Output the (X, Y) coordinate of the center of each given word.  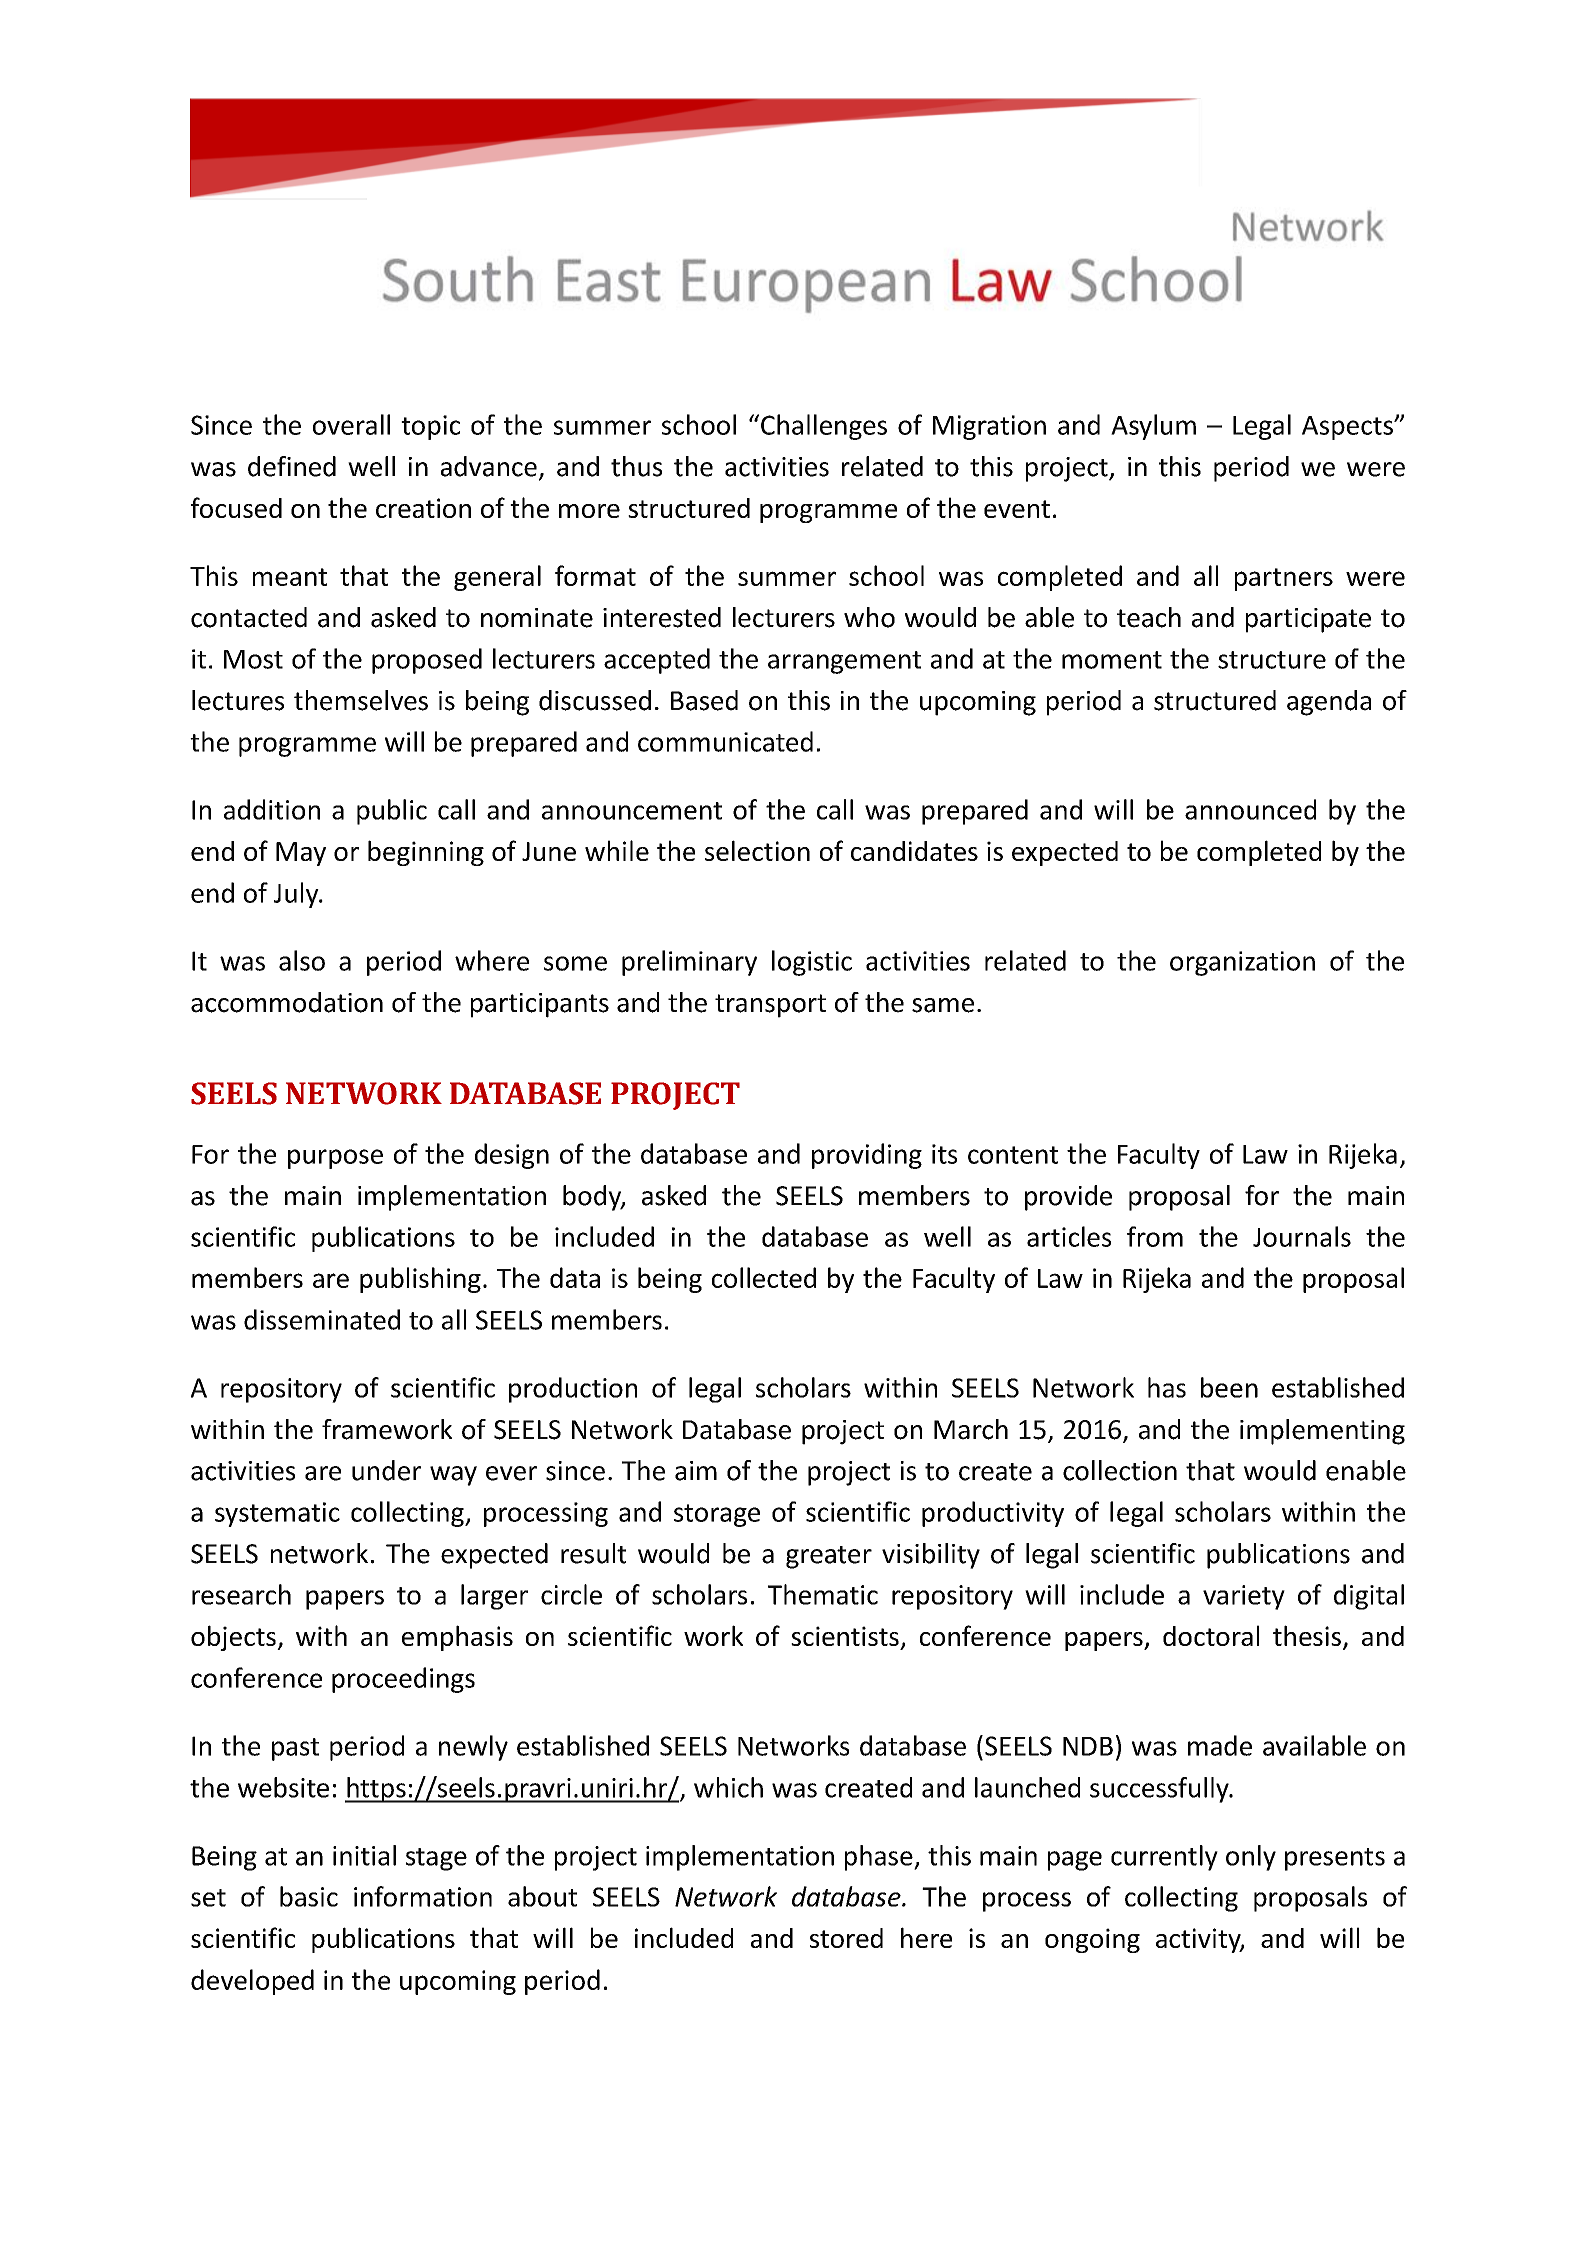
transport (770, 1006)
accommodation (287, 1002)
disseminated (322, 1319)
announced (1250, 809)
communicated (725, 741)
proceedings (403, 1680)
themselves (361, 700)
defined (292, 466)
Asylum (1153, 427)
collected (764, 1277)
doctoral (1211, 1635)
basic (309, 1896)
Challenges (824, 427)
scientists (845, 1636)
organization (1242, 963)
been (1229, 1387)
